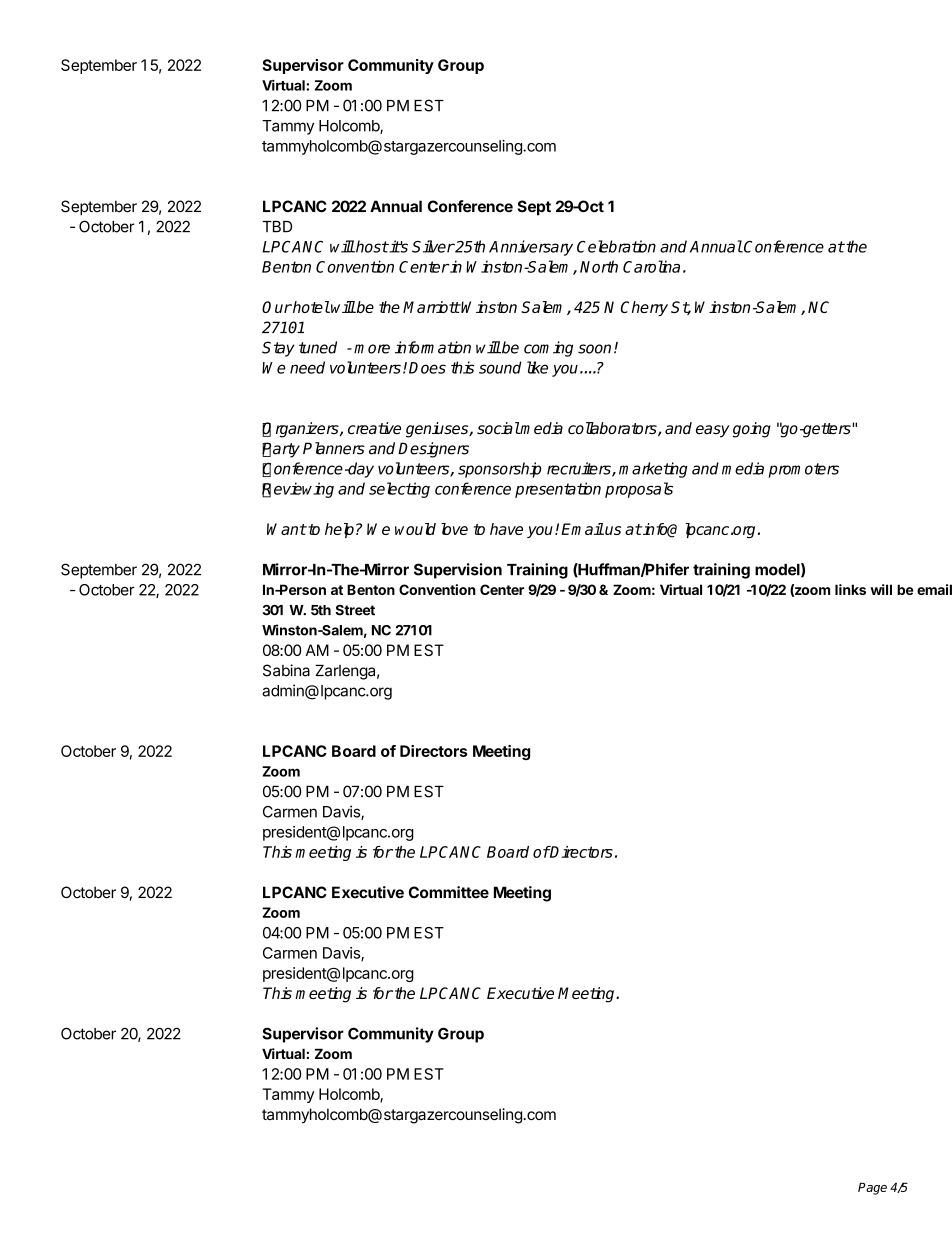  Describe the element at coordinates (307, 367) in the document. I see `need` at that location.
